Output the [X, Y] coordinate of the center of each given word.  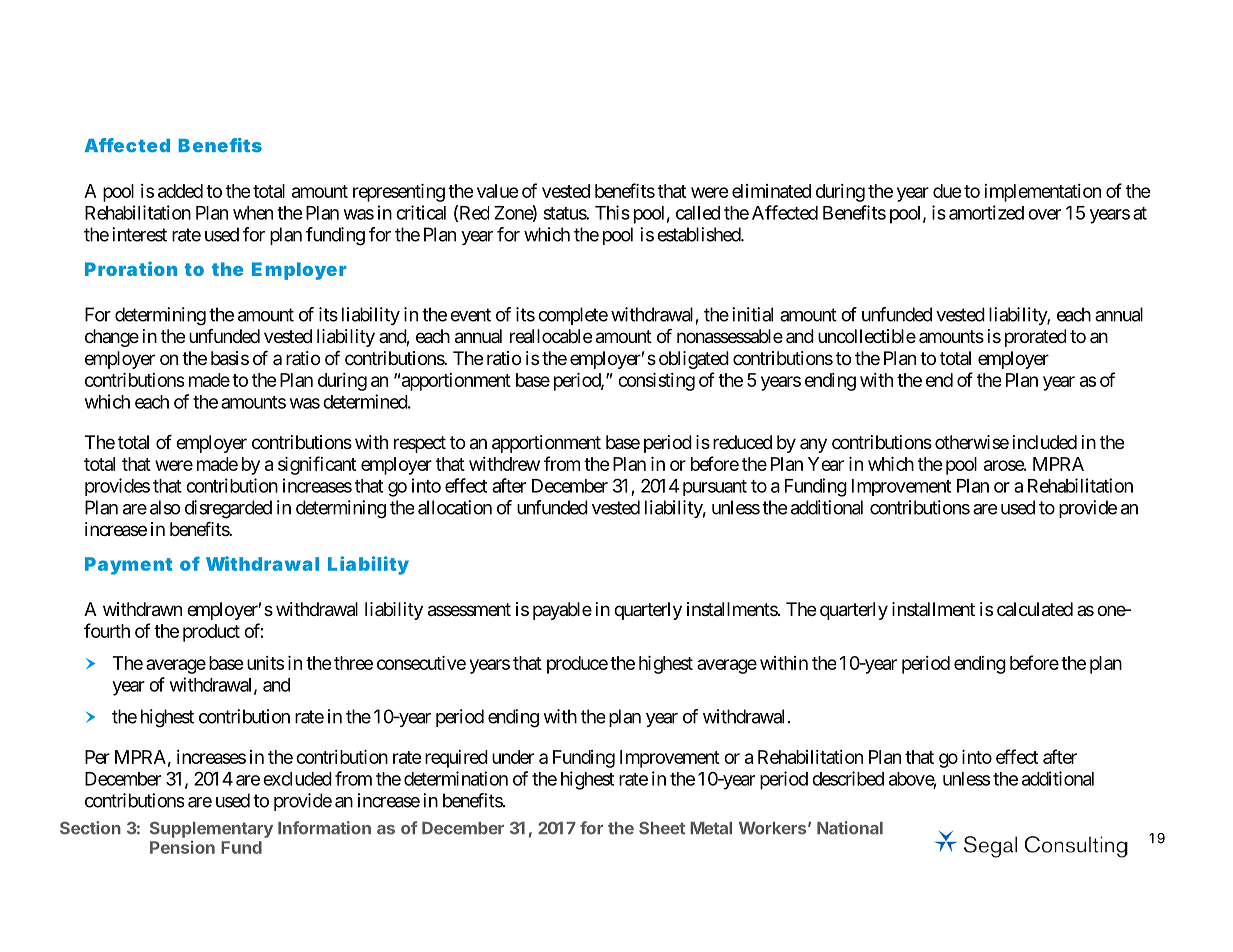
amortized [986, 212]
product [211, 633]
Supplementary [211, 829]
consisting [656, 382]
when [253, 213]
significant [317, 465]
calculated [1035, 609]
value [497, 191]
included [1045, 442]
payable [562, 611]
